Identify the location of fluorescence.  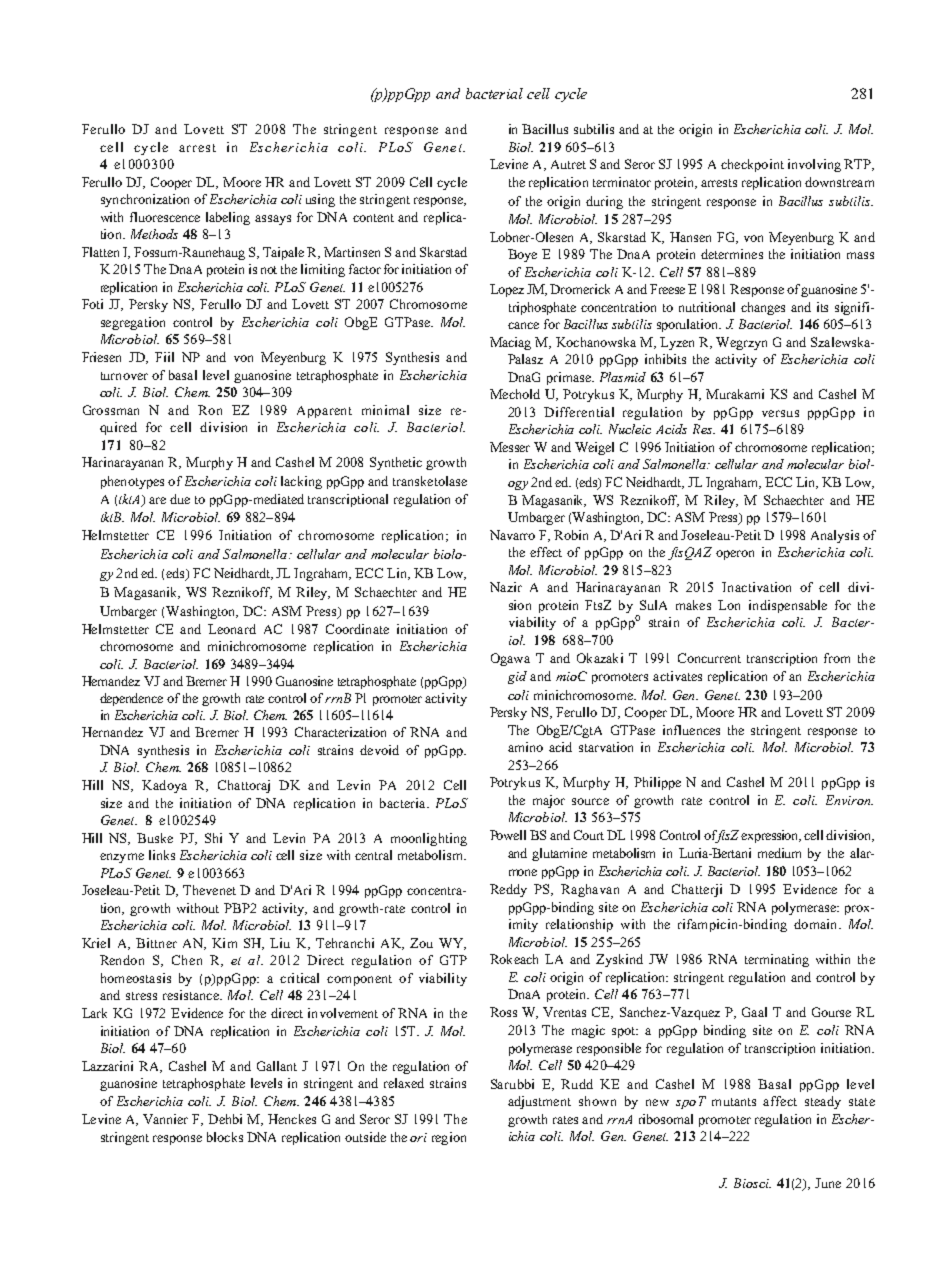
(165, 217).
